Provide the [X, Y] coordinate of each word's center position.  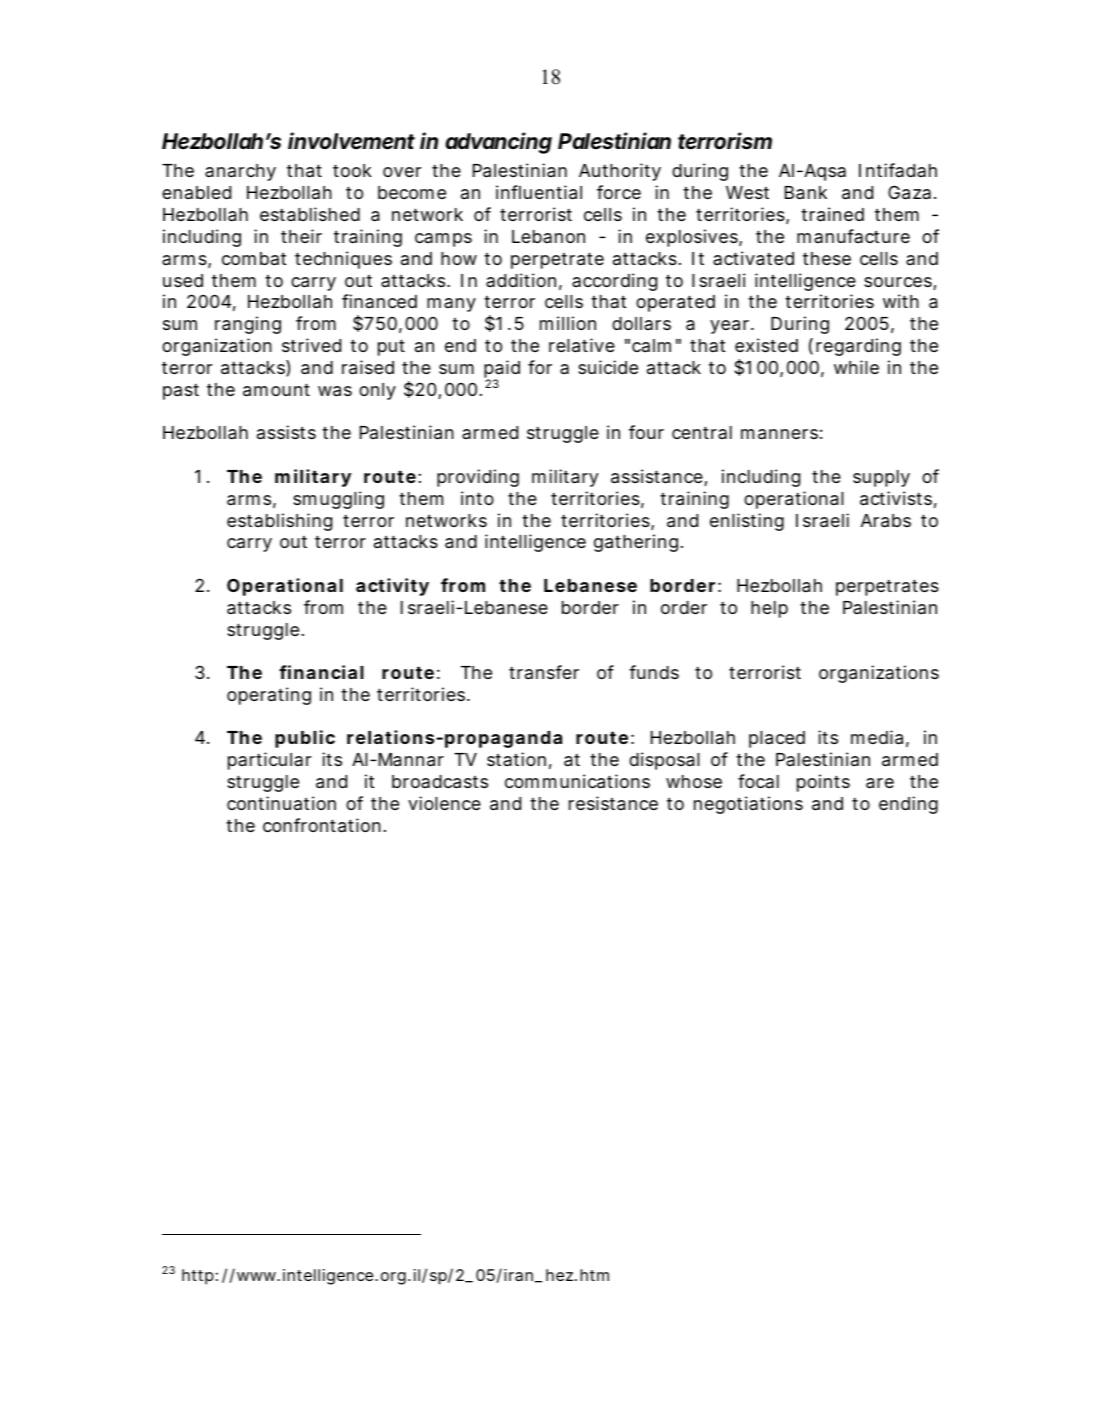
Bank [806, 193]
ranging [248, 325]
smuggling [338, 500]
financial [321, 672]
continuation [281, 803]
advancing [499, 143]
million [568, 323]
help [769, 609]
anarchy [240, 172]
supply [881, 478]
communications [577, 781]
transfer [544, 672]
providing [478, 478]
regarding [858, 347]
